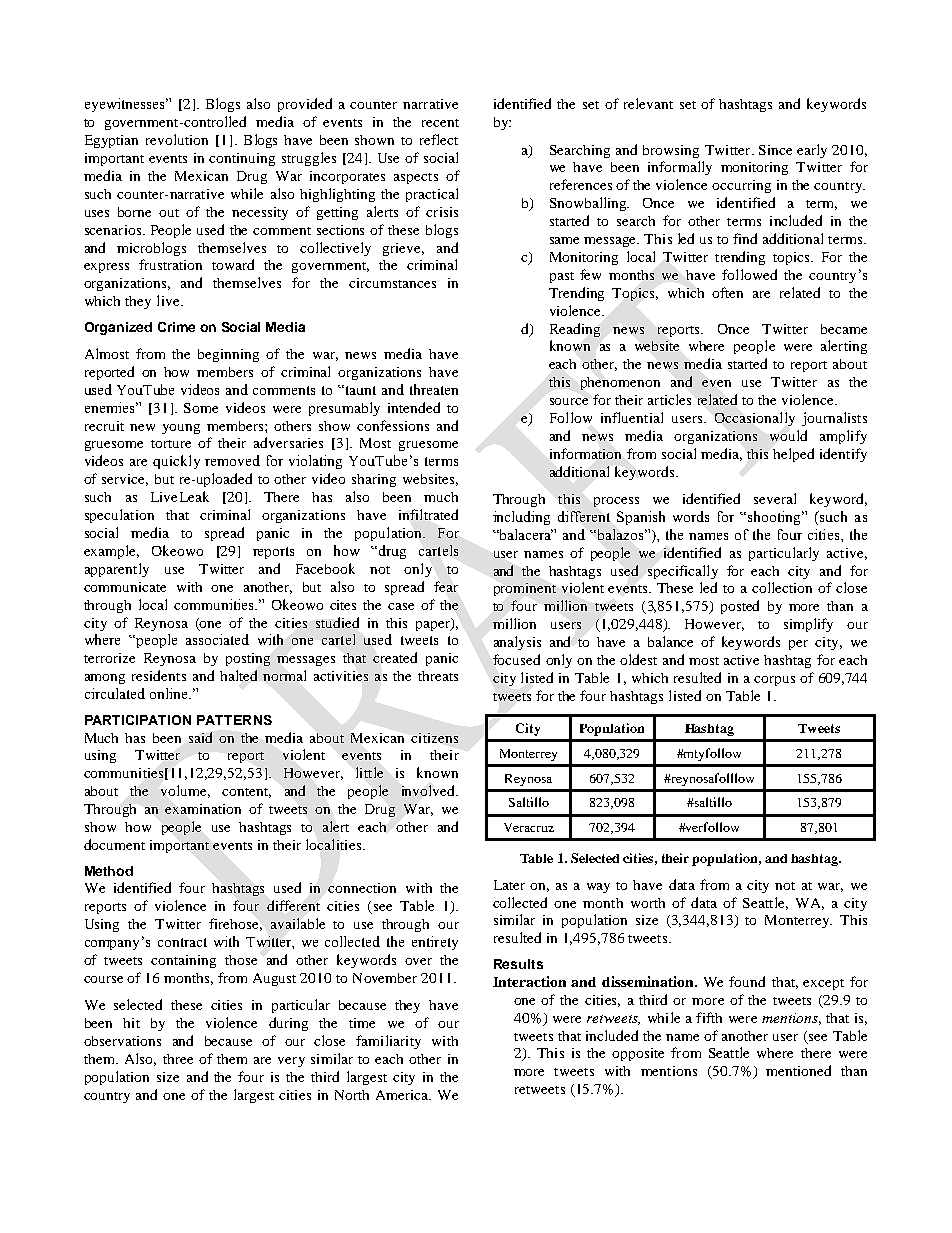 The width and height of the image is (952, 1233). I want to click on Since, so click(775, 150).
